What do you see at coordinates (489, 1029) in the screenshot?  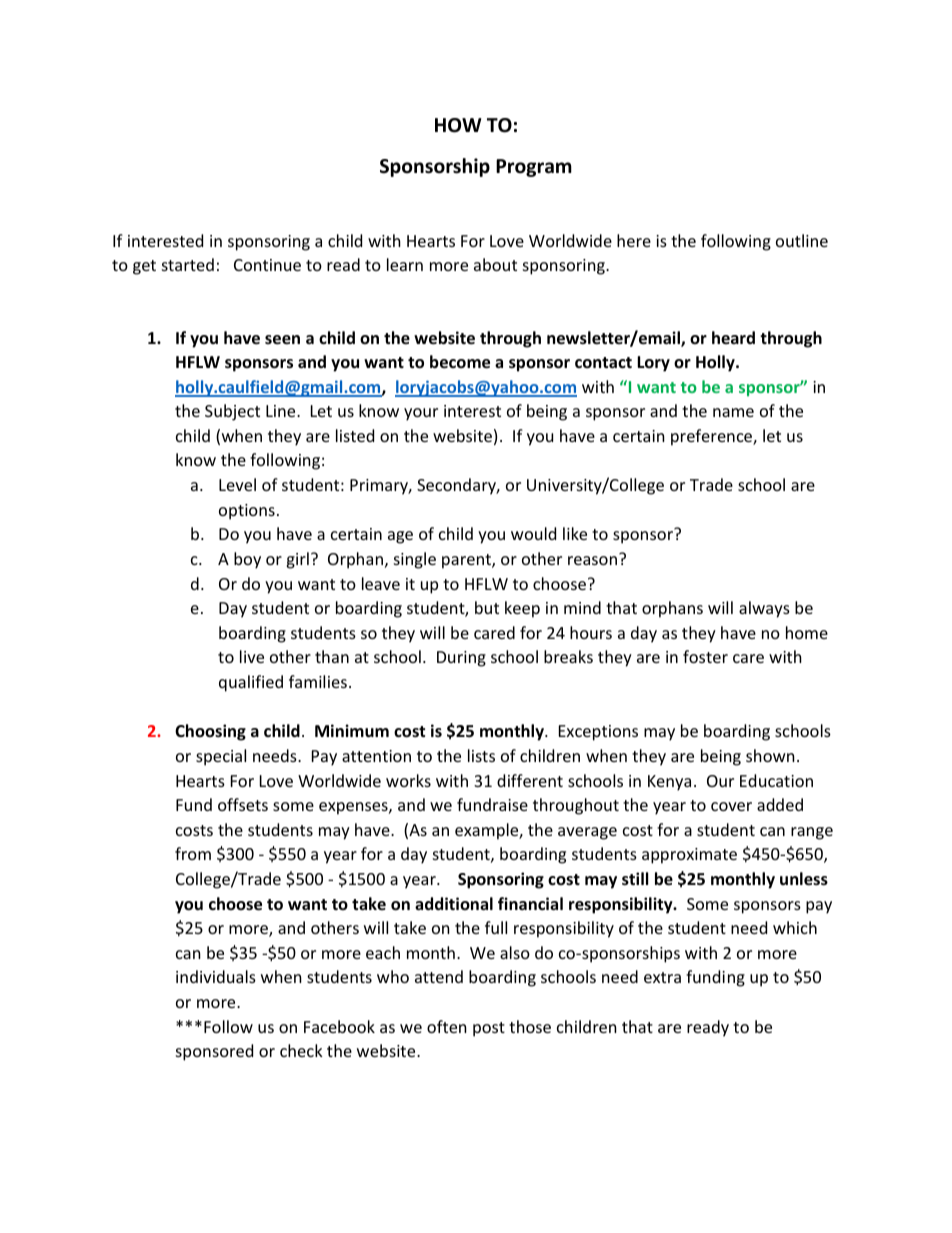 I see `post` at bounding box center [489, 1029].
